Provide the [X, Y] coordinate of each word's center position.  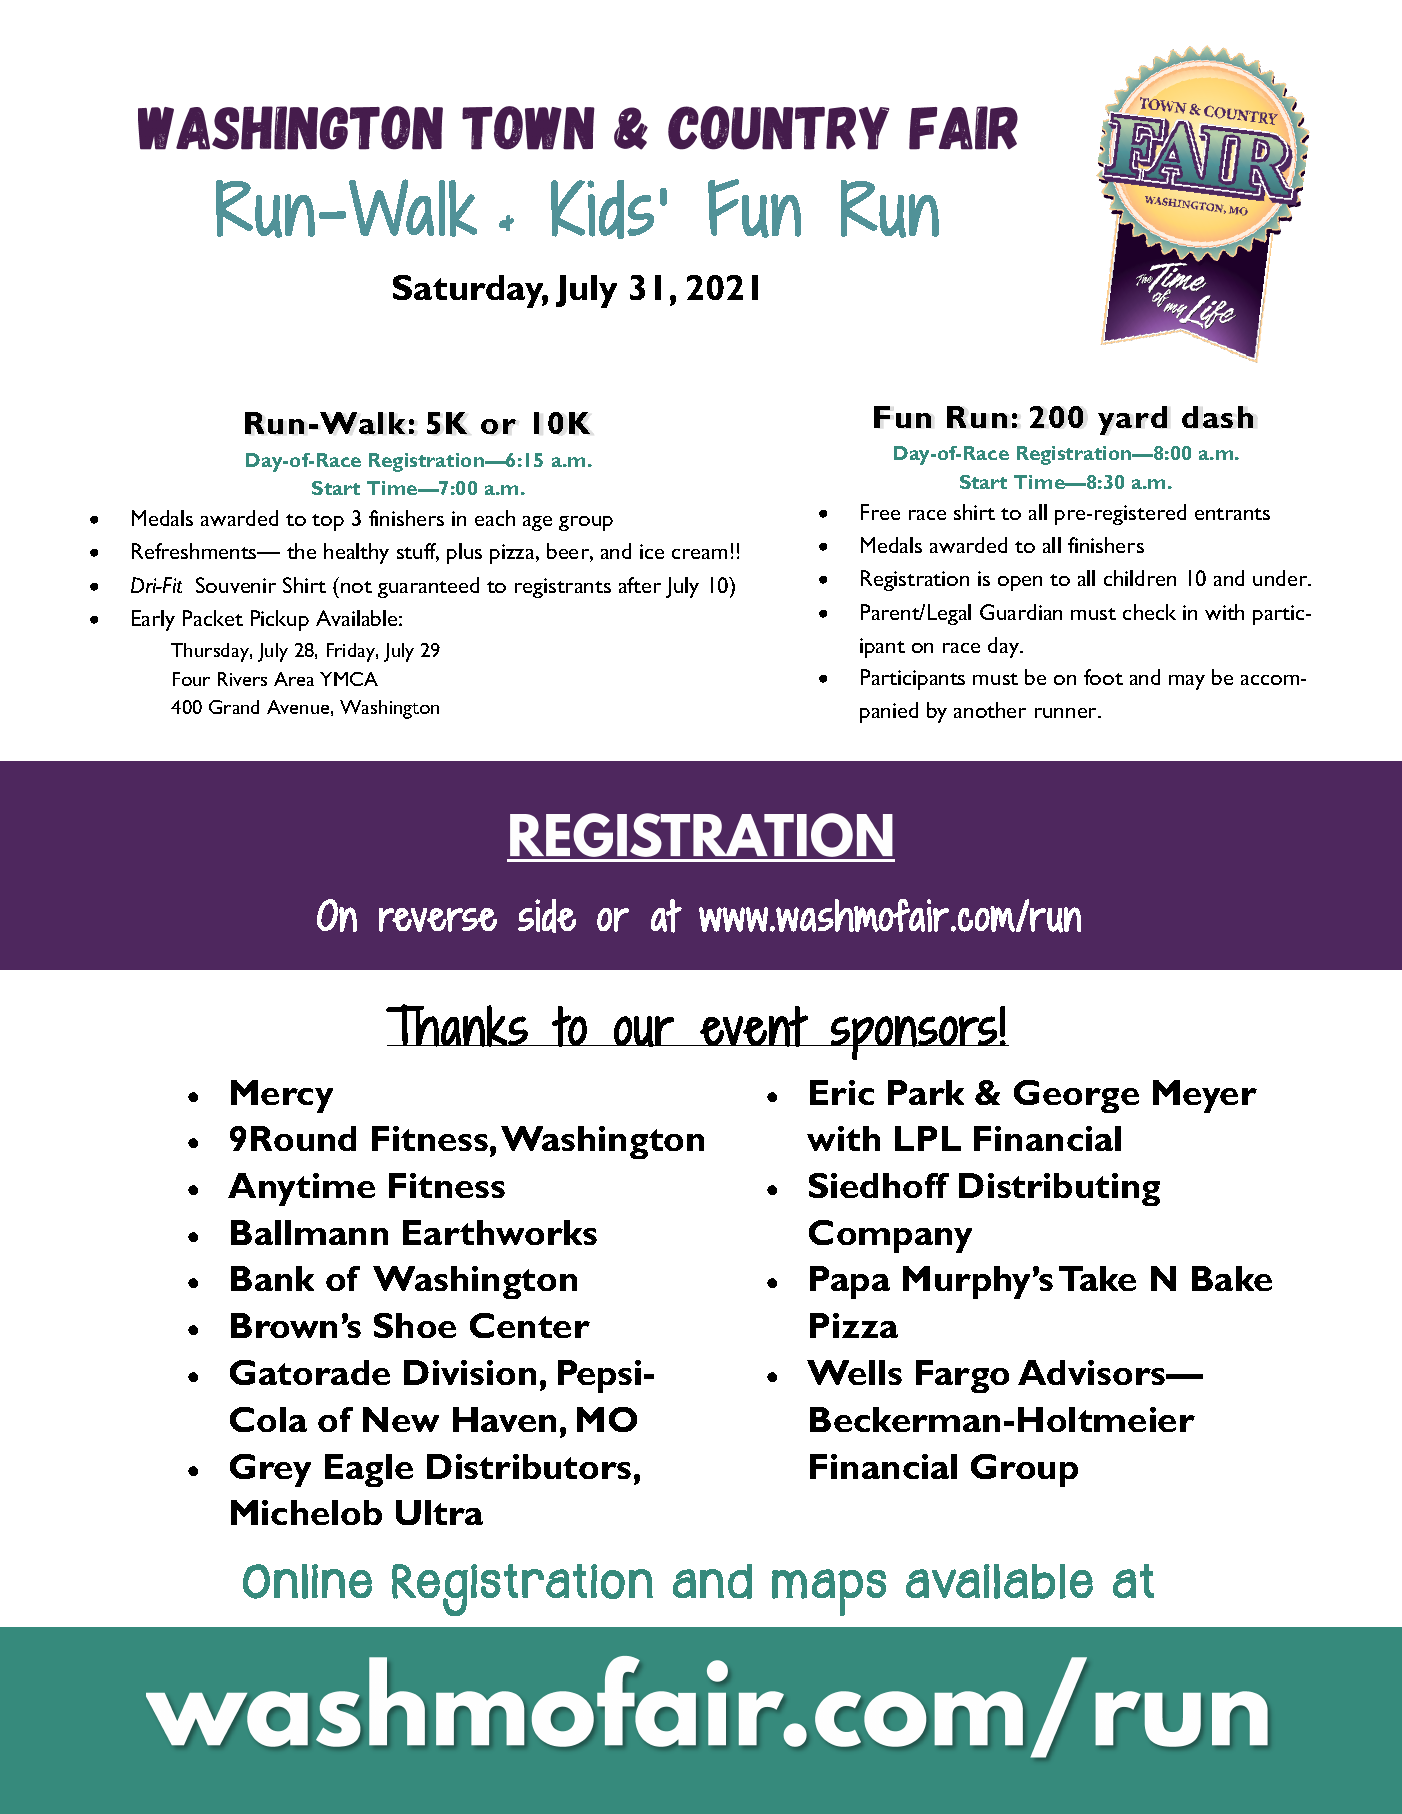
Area [294, 679]
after [640, 585]
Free [880, 512]
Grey [270, 1470]
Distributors [529, 1466]
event [754, 1026]
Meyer [1205, 1096]
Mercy [282, 1096]
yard [1132, 420]
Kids [602, 209]
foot [1103, 677]
